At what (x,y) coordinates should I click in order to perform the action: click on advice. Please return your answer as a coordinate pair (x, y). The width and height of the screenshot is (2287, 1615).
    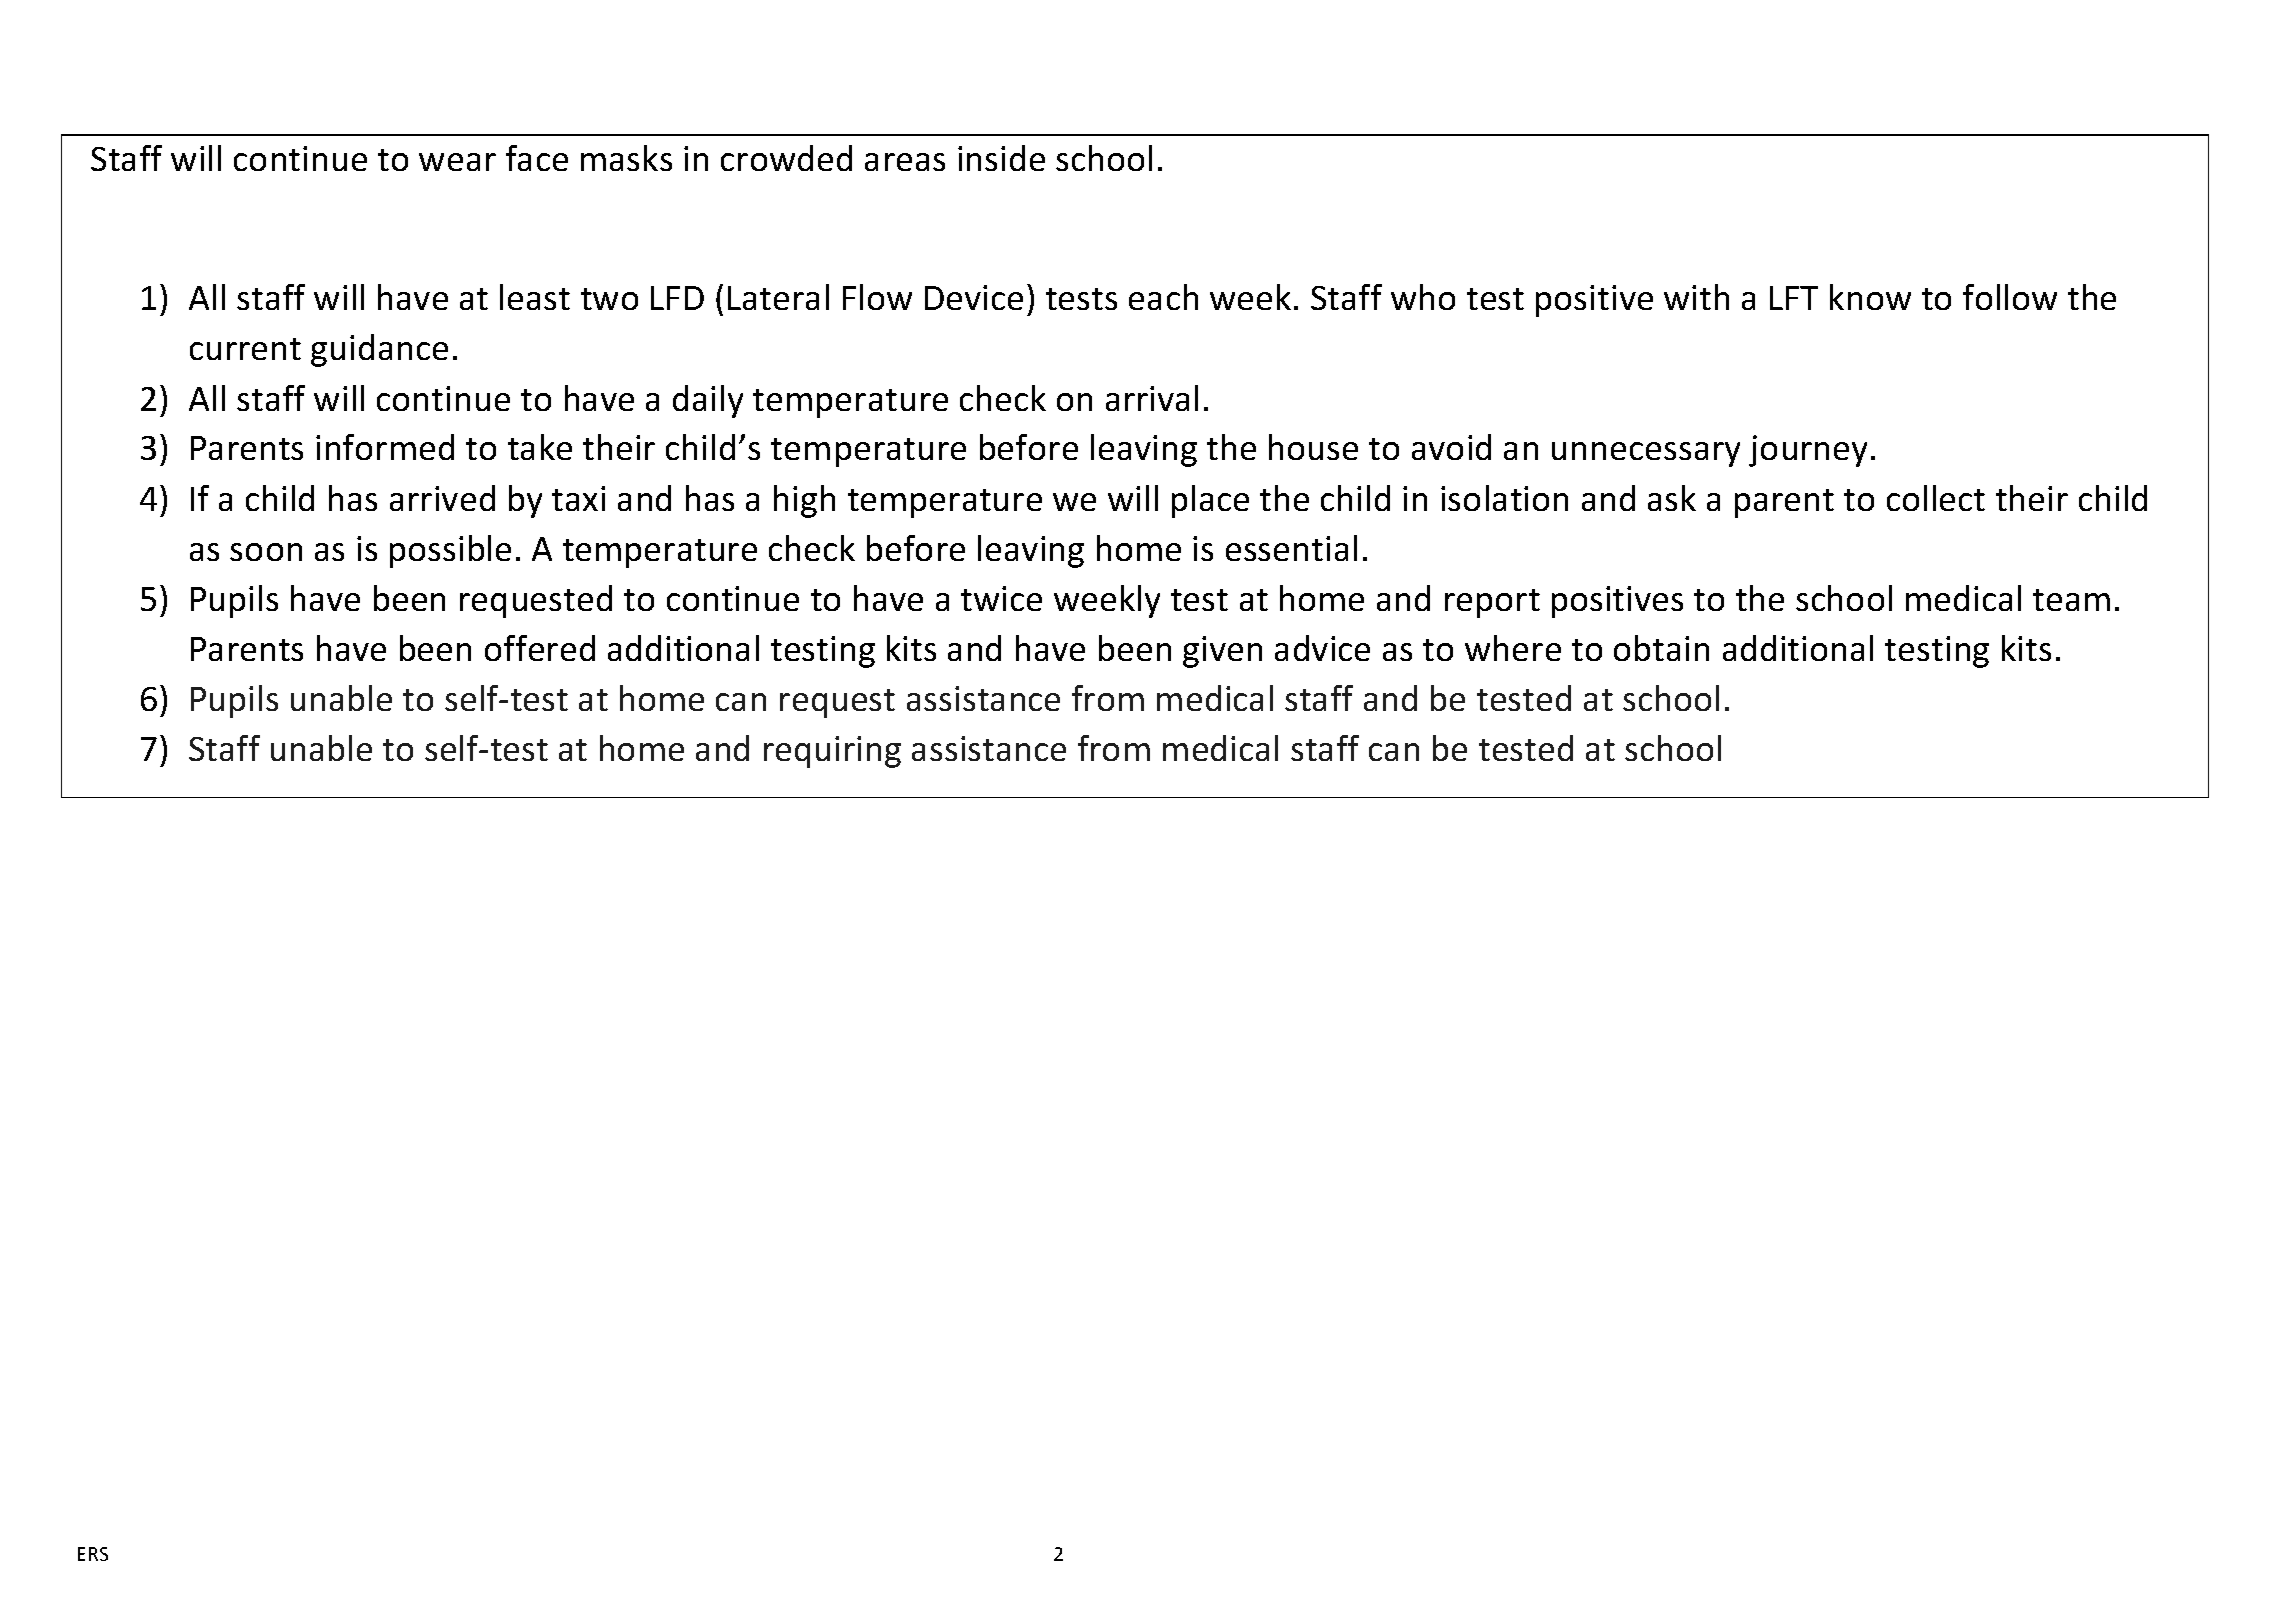
    Looking at the image, I should click on (1322, 648).
